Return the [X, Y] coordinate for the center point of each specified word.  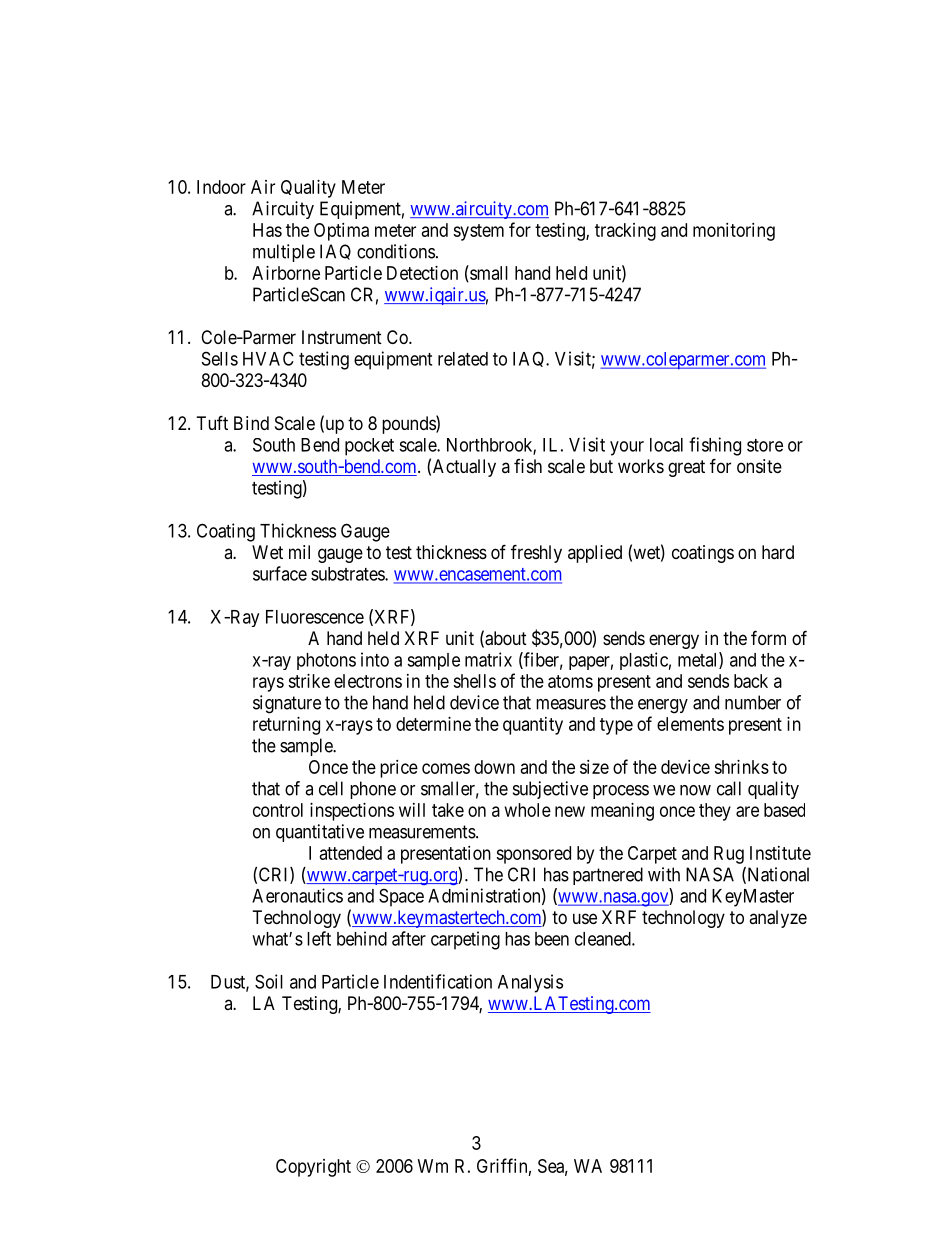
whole [528, 810]
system [478, 232]
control [278, 810]
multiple [284, 253]
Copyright [313, 1168]
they [715, 812]
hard [778, 552]
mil [299, 552]
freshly [536, 553]
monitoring [734, 232]
